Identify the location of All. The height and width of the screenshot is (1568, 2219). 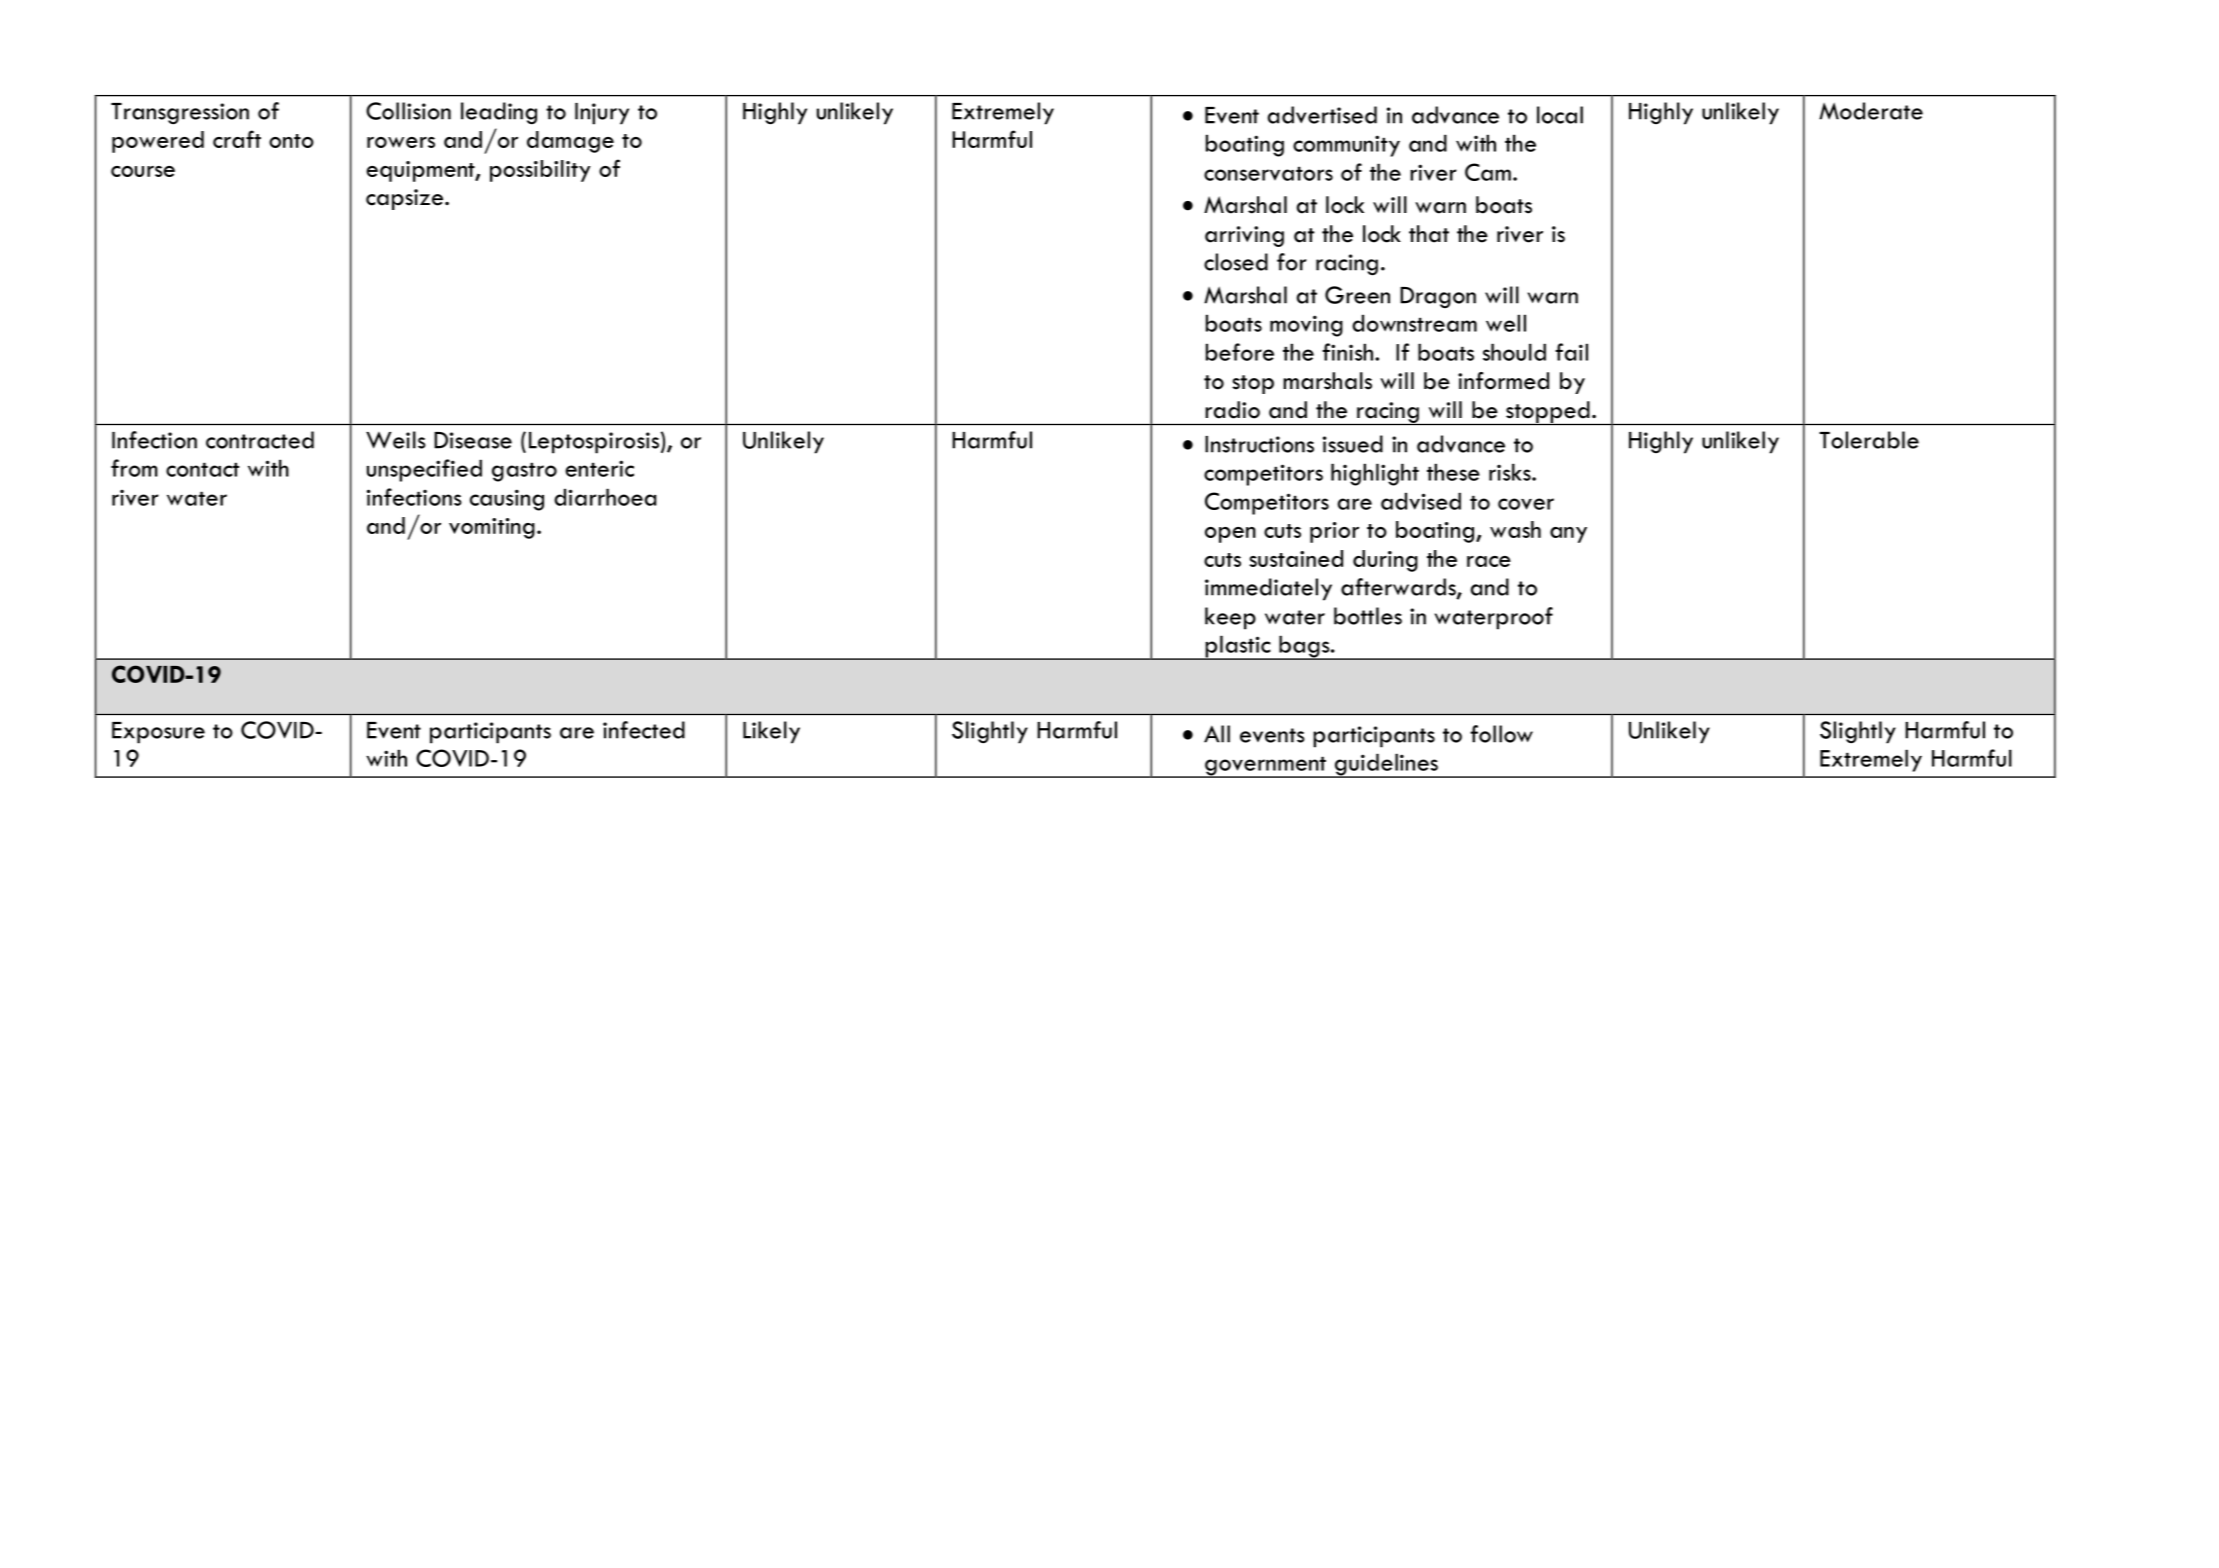
(1217, 734).
